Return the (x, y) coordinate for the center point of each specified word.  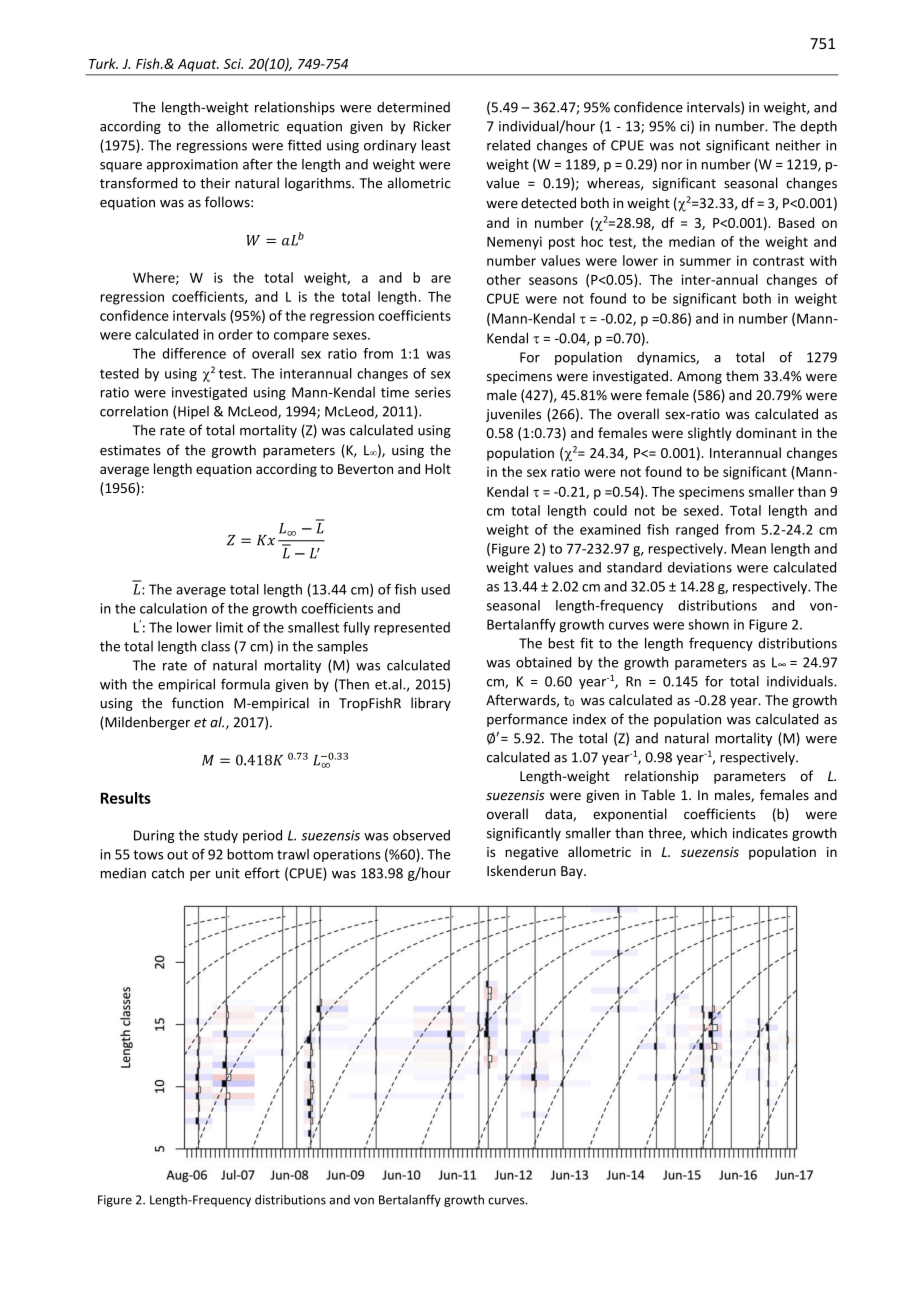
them (742, 376)
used (435, 589)
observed (421, 835)
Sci (233, 63)
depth (818, 127)
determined (413, 107)
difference (194, 353)
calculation (173, 608)
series (433, 392)
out (177, 855)
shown (708, 624)
